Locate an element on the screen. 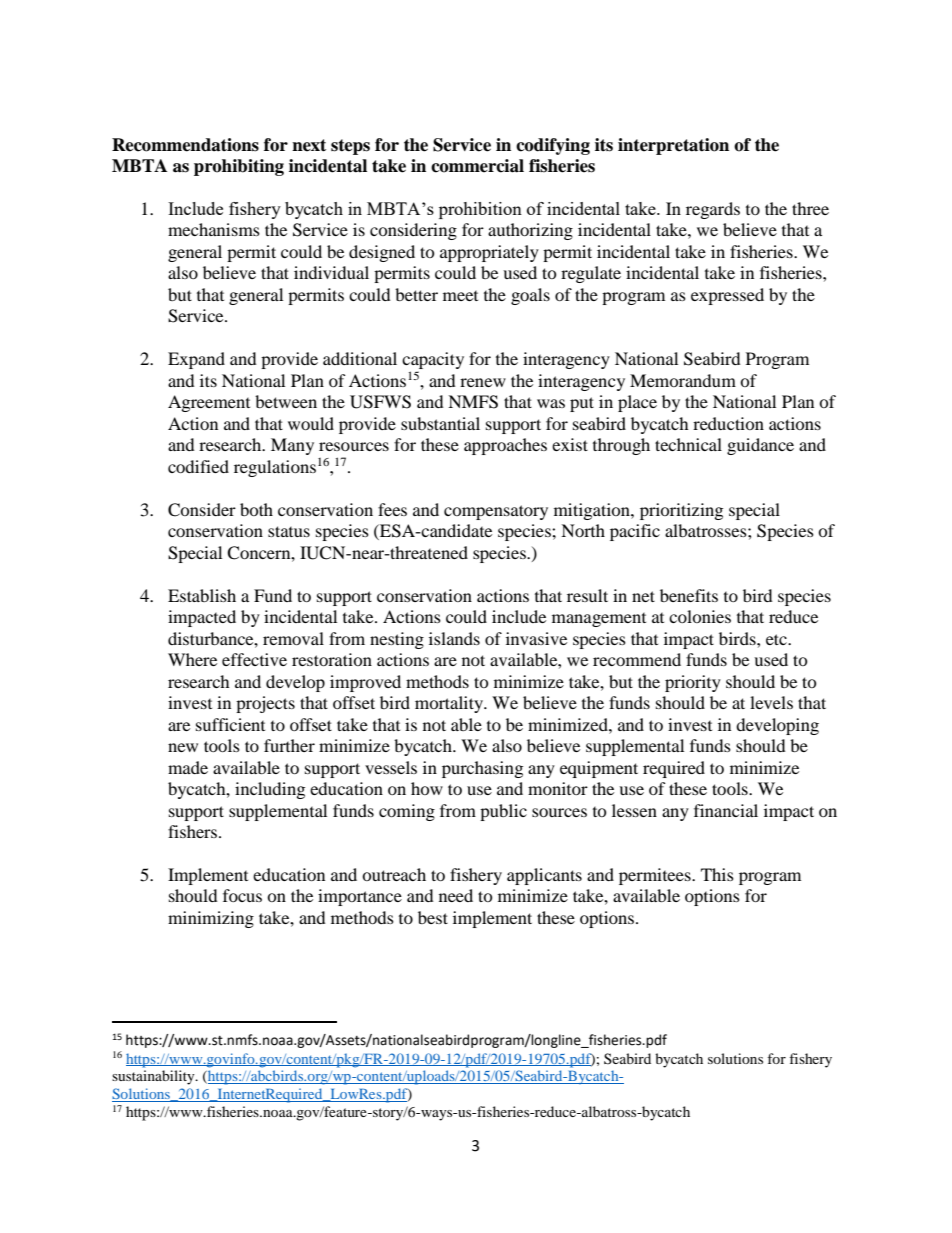 The image size is (952, 1233). islands is located at coordinates (454, 638).
